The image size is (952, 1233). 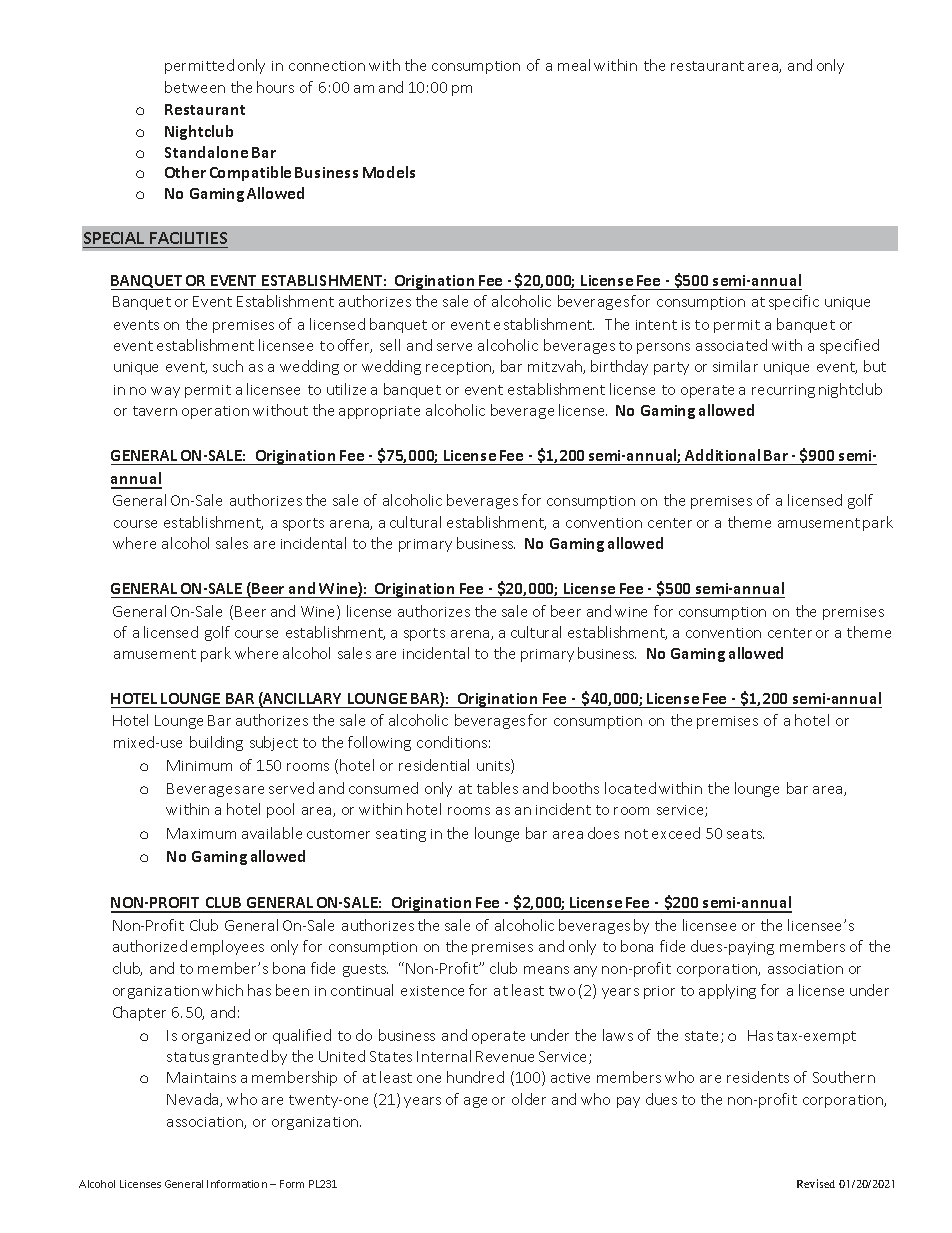 I want to click on ANCILLARY, so click(x=301, y=699).
